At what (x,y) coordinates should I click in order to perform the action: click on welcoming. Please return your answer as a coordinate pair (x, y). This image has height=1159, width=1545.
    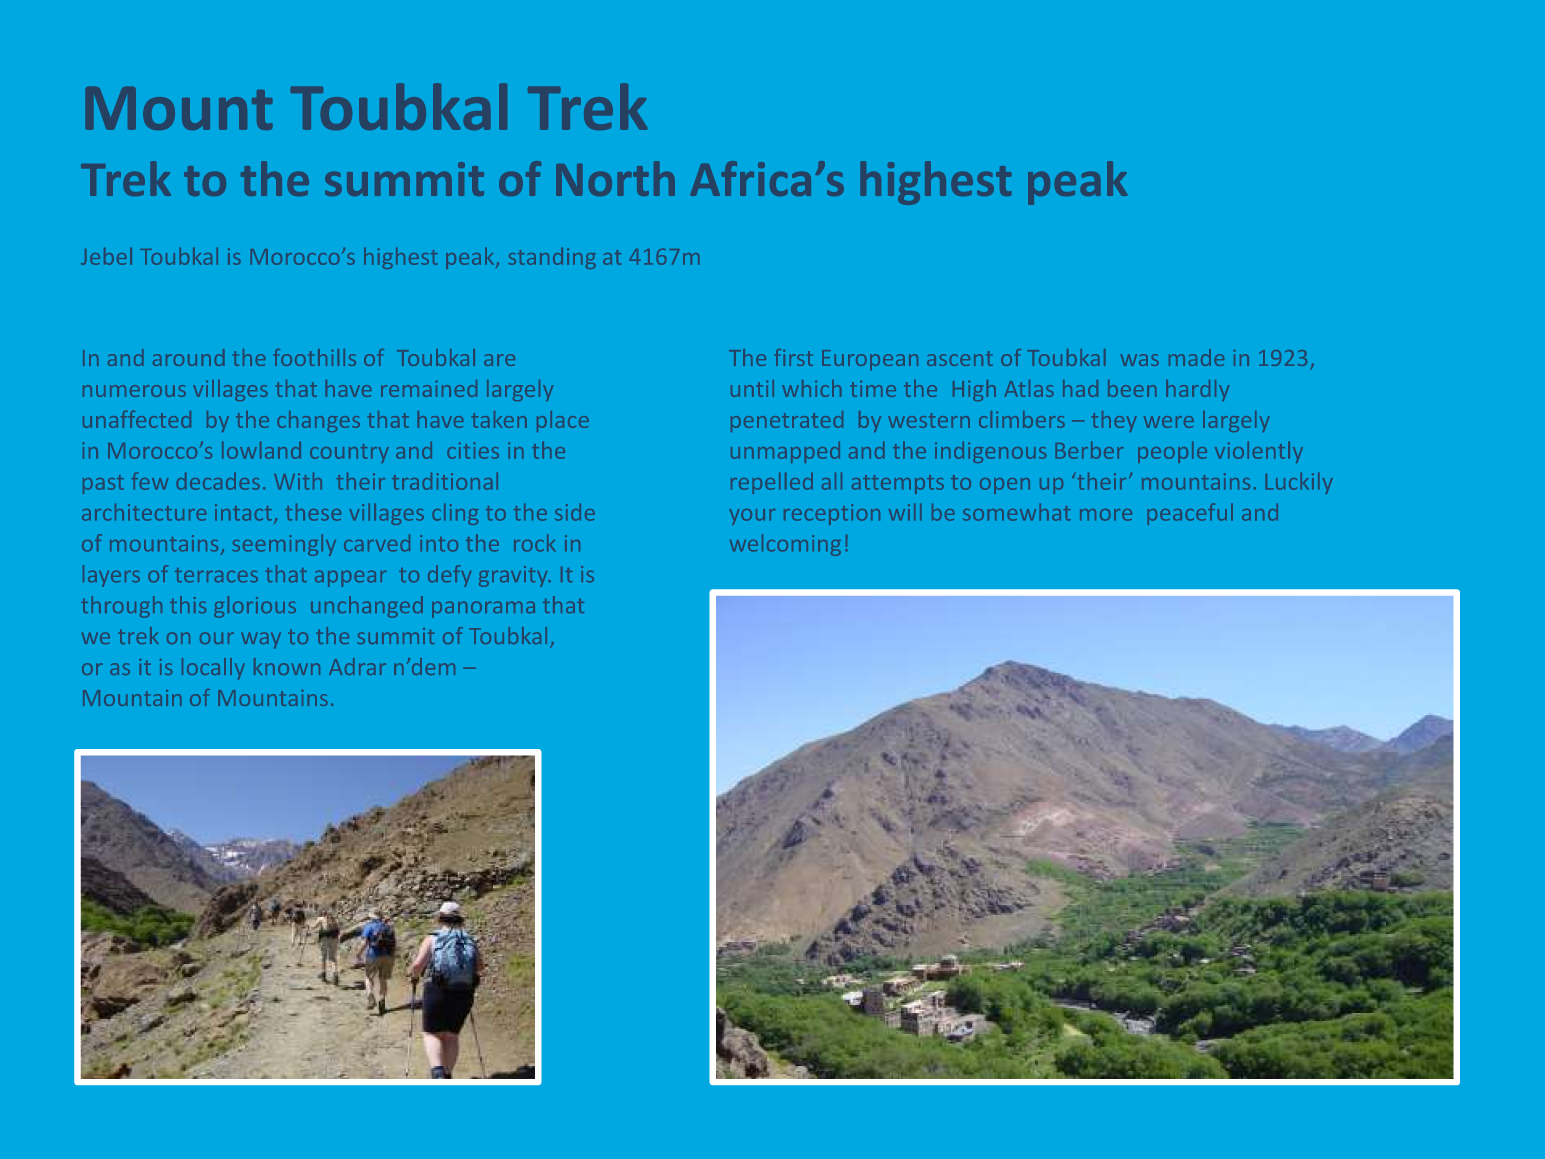
    Looking at the image, I should click on (785, 545).
